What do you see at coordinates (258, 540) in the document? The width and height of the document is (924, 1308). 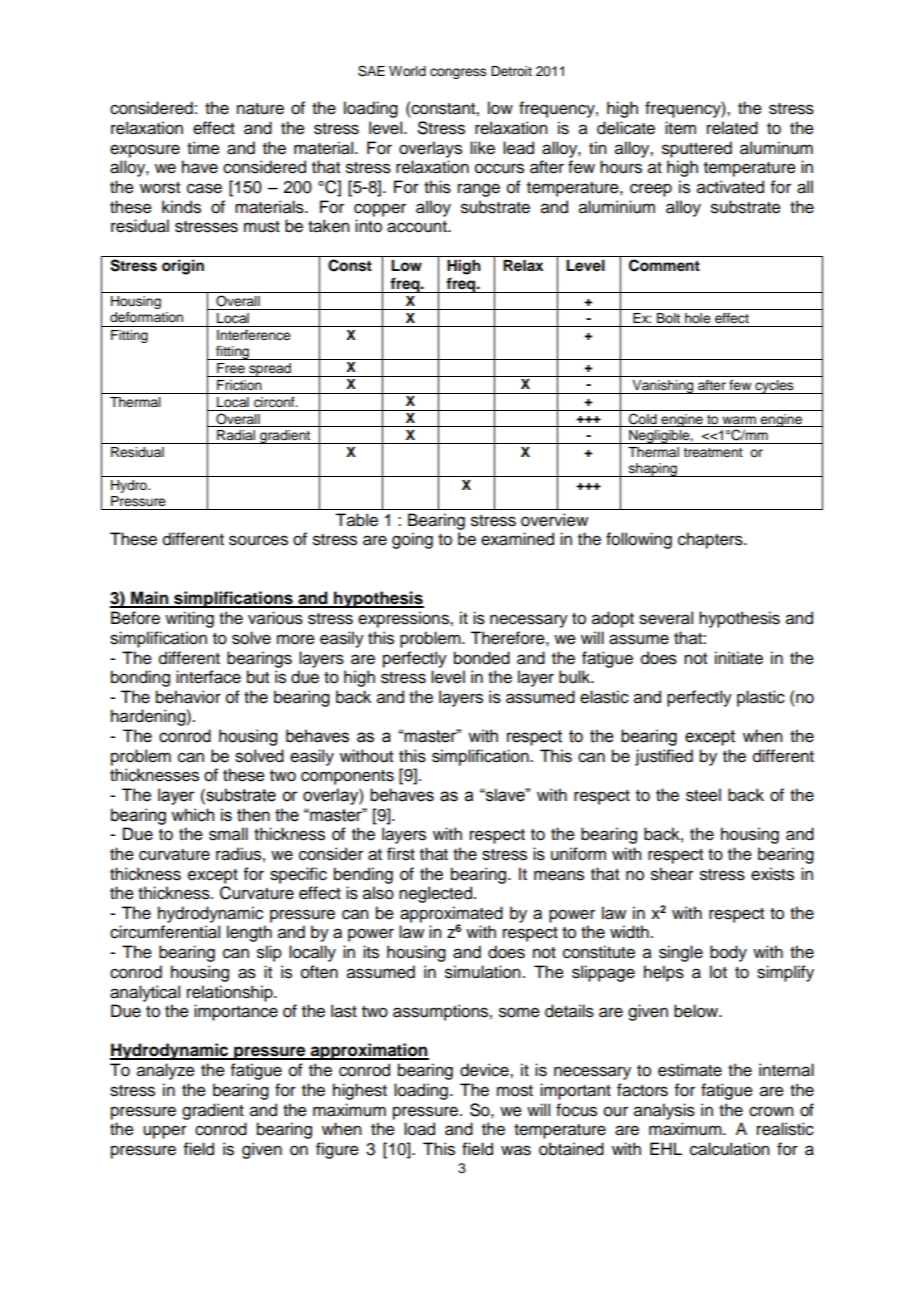 I see `sources` at bounding box center [258, 540].
